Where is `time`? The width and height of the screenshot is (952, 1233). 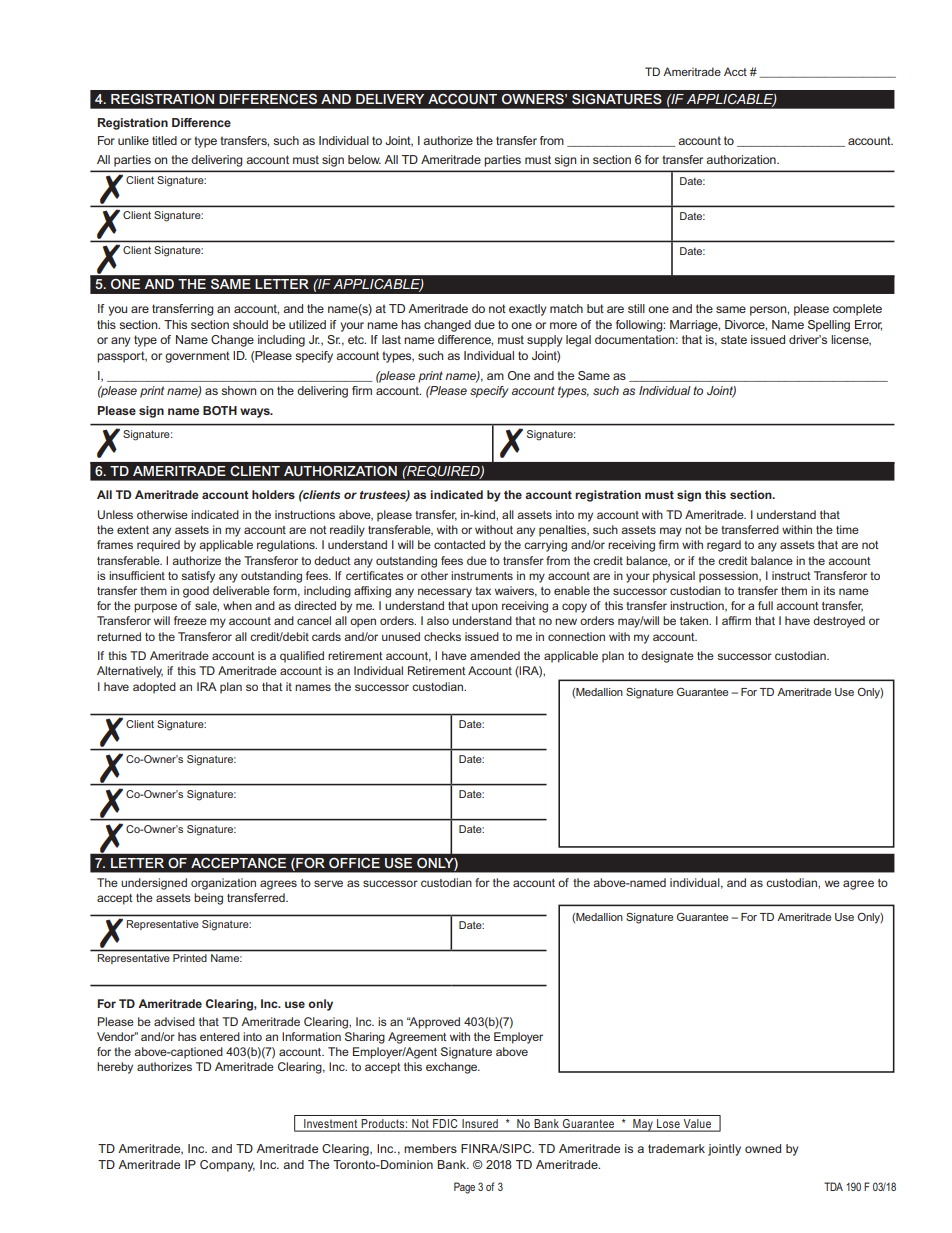 time is located at coordinates (847, 529).
